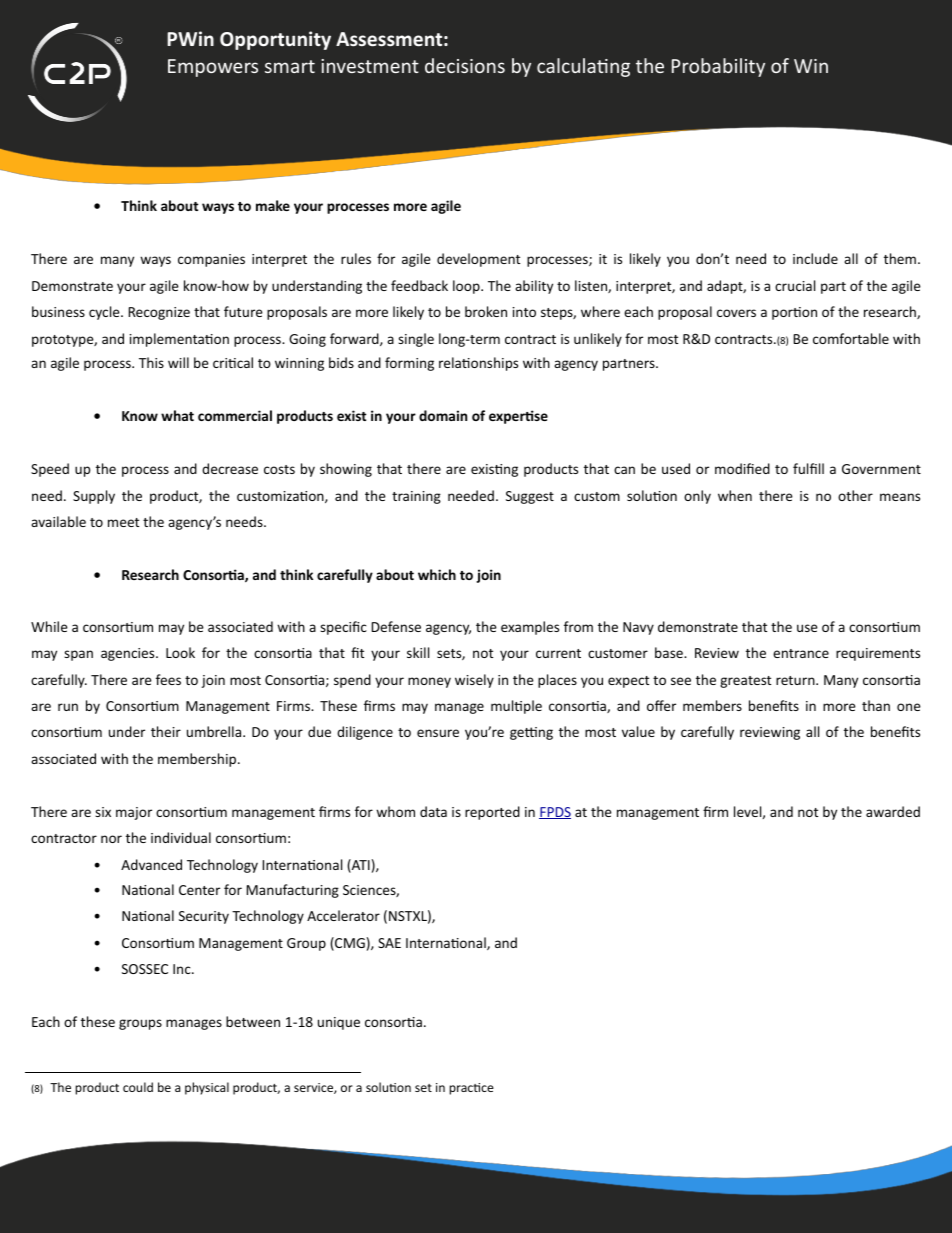 This screenshot has height=1233, width=952. What do you see at coordinates (855, 495) in the screenshot?
I see `other` at bounding box center [855, 495].
